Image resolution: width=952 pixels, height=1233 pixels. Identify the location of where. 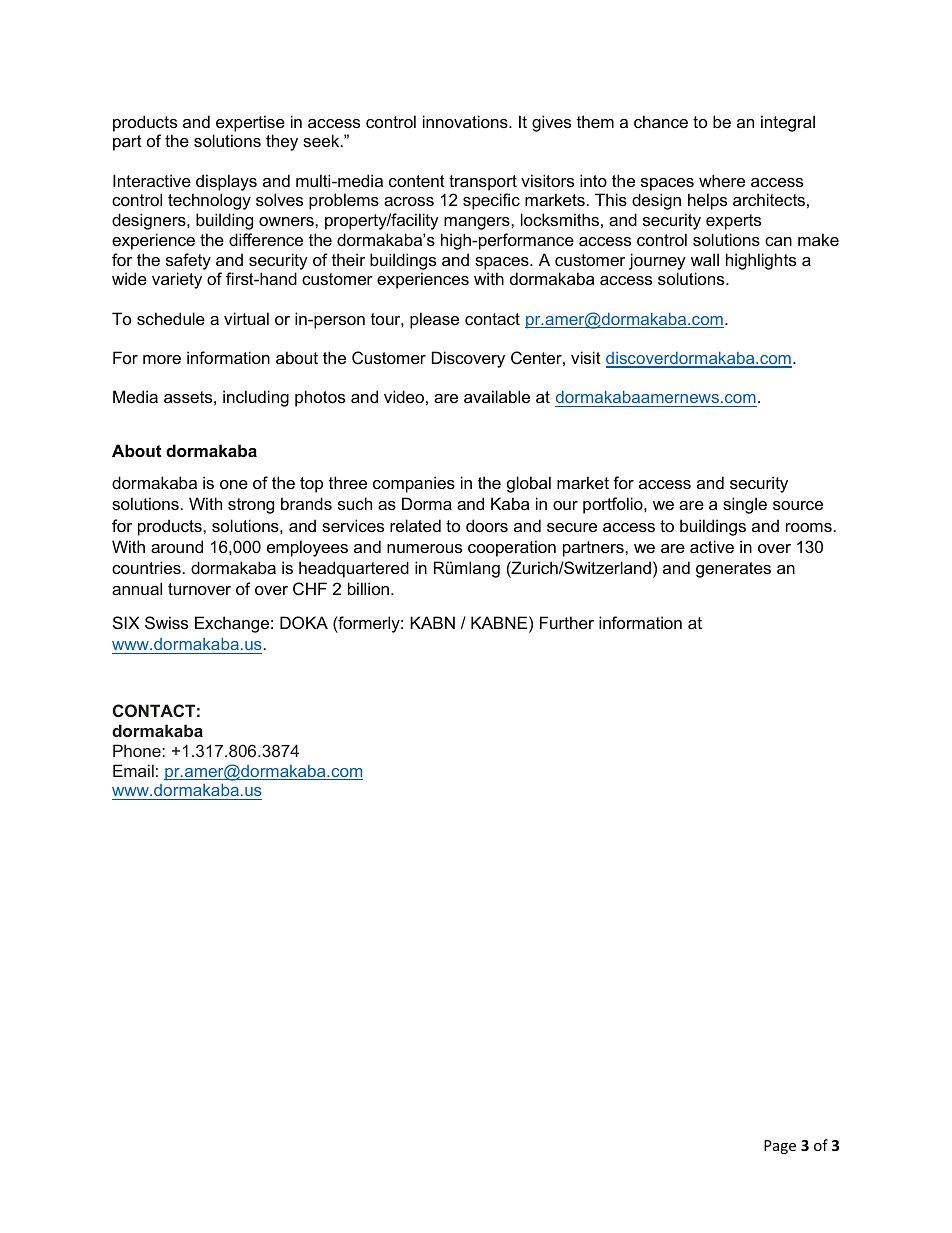
(722, 180).
